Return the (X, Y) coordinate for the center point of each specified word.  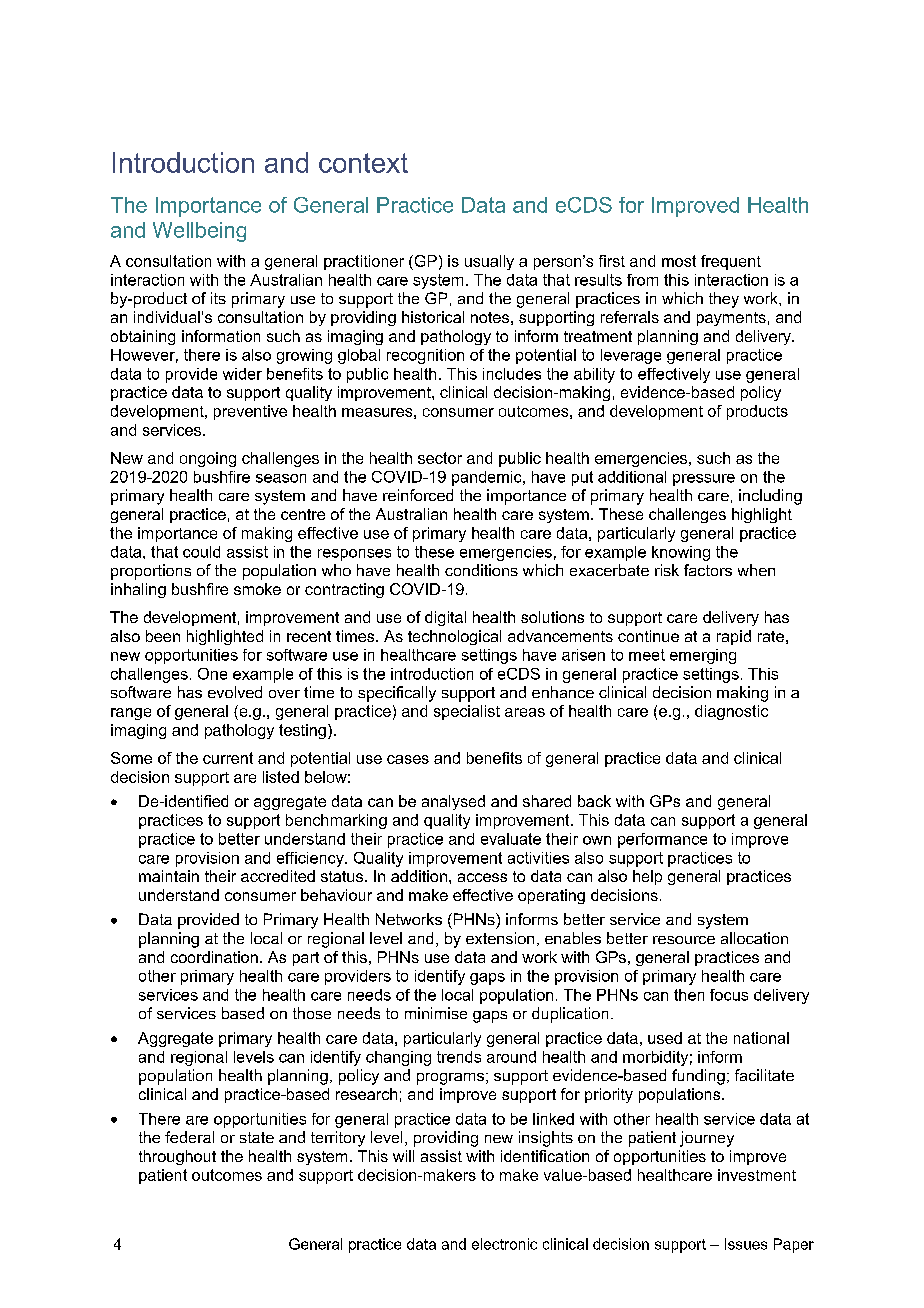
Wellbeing (199, 232)
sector (440, 458)
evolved (235, 692)
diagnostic (731, 712)
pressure (704, 480)
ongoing (208, 459)
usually (489, 262)
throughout (177, 1157)
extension (500, 938)
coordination (214, 957)
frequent (731, 262)
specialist (467, 712)
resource (684, 940)
